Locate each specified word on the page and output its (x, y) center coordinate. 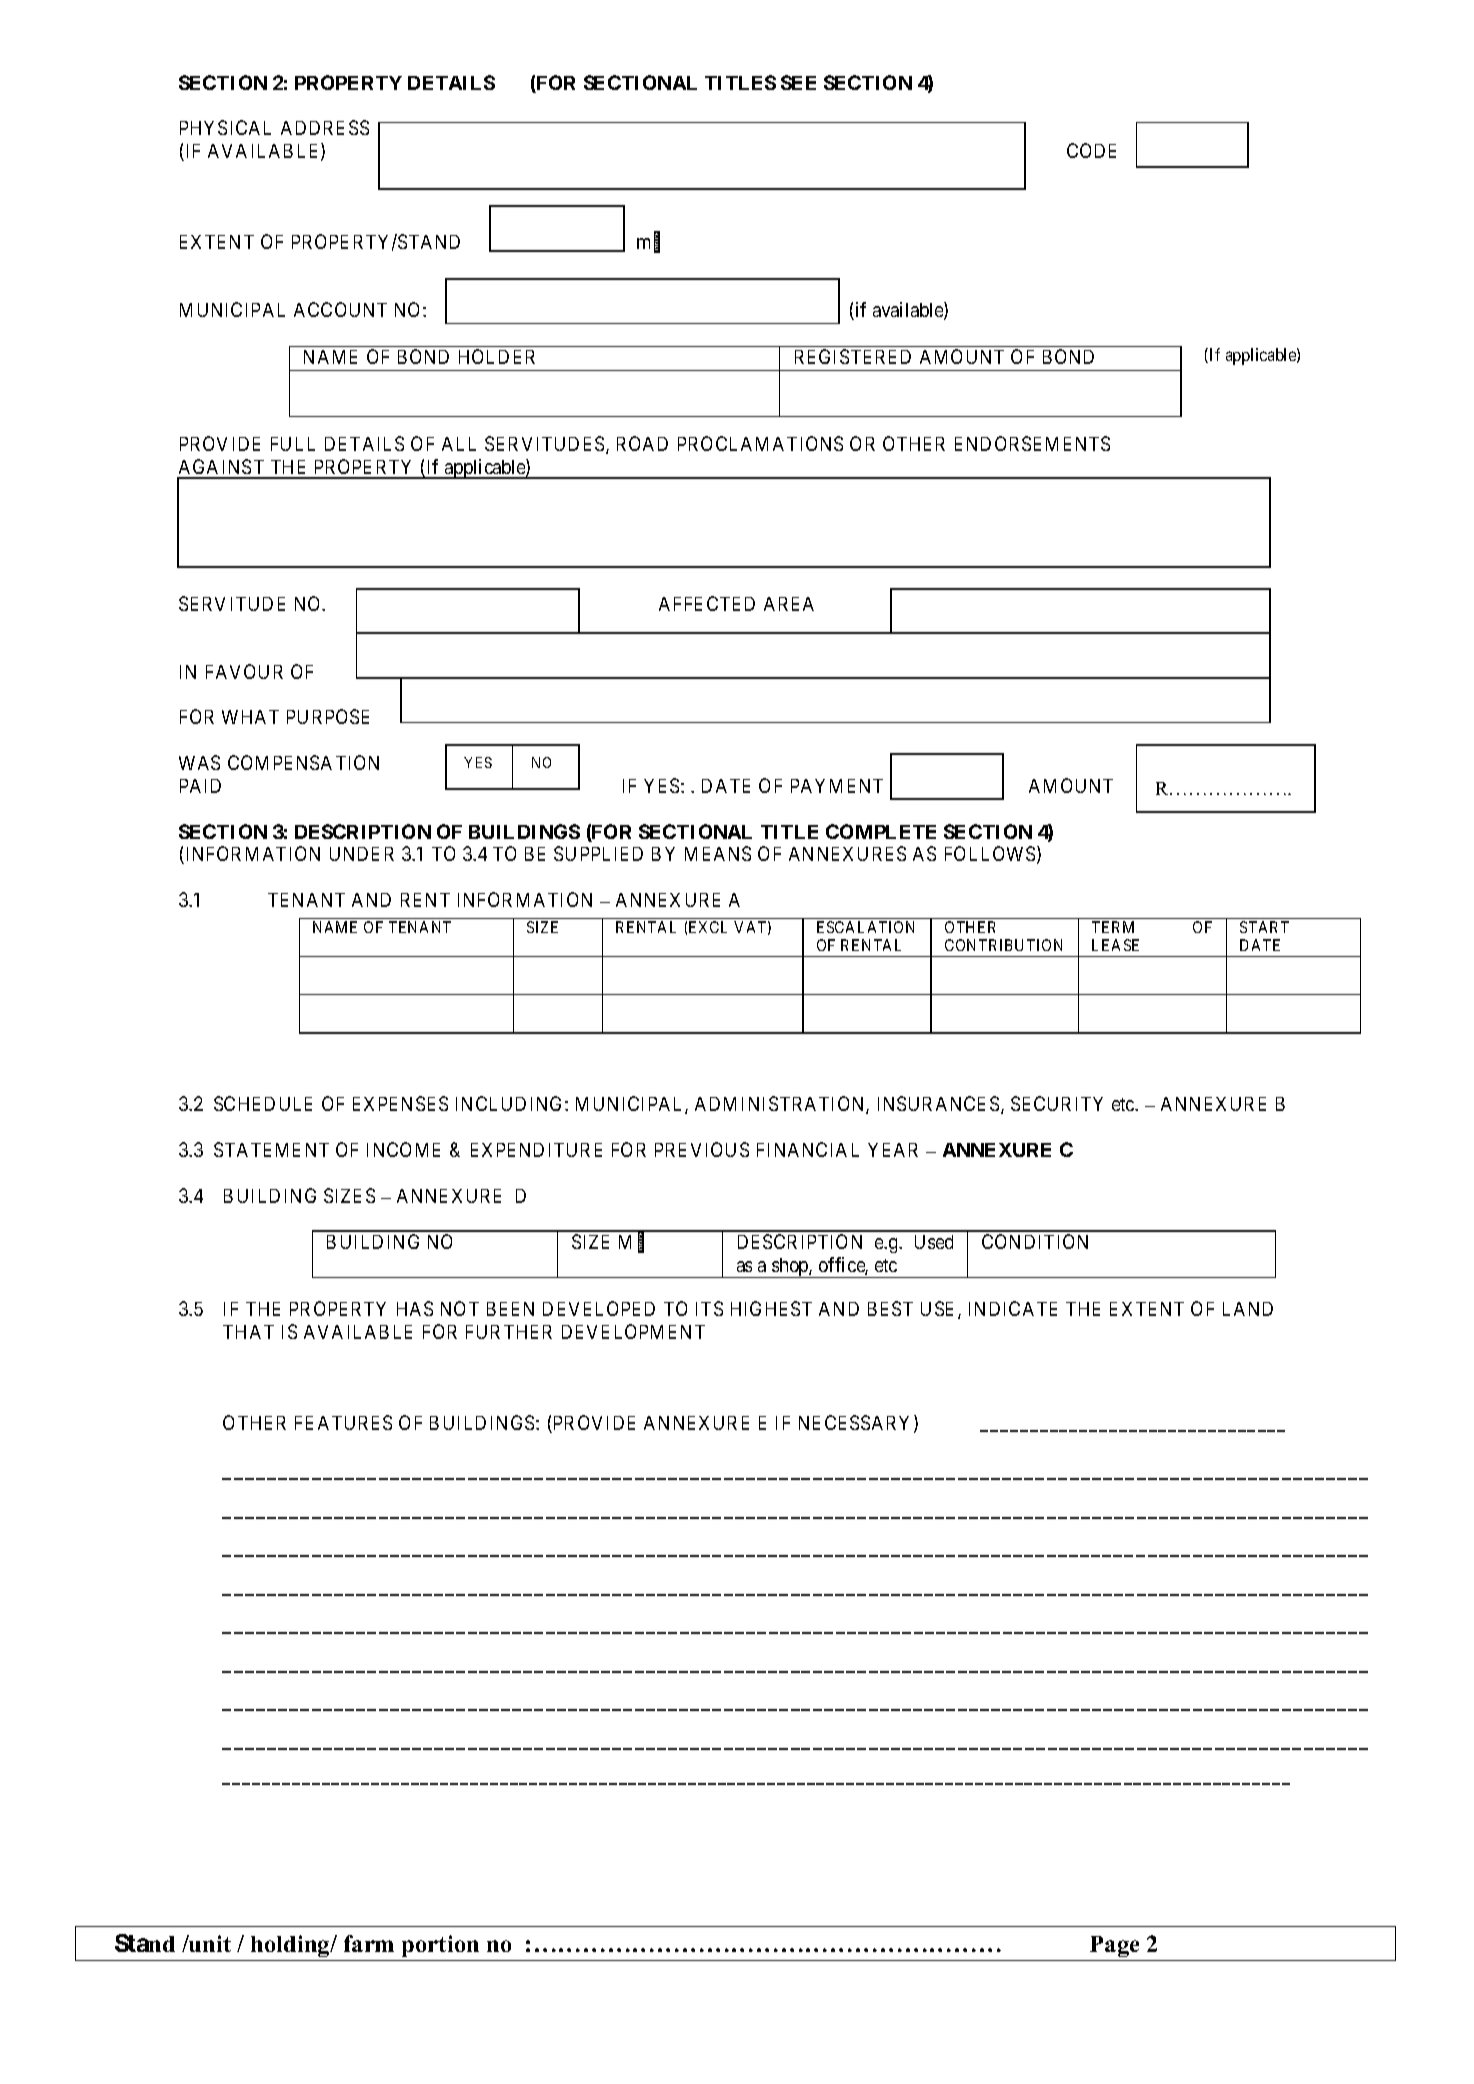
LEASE (1115, 945)
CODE (1091, 150)
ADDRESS (325, 127)
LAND (1248, 1309)
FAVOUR (244, 671)
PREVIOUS (702, 1149)
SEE (798, 82)
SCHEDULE (263, 1103)
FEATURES (343, 1422)
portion (440, 1946)
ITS (709, 1308)
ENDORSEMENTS (1032, 443)
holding (291, 1946)
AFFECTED (707, 603)
